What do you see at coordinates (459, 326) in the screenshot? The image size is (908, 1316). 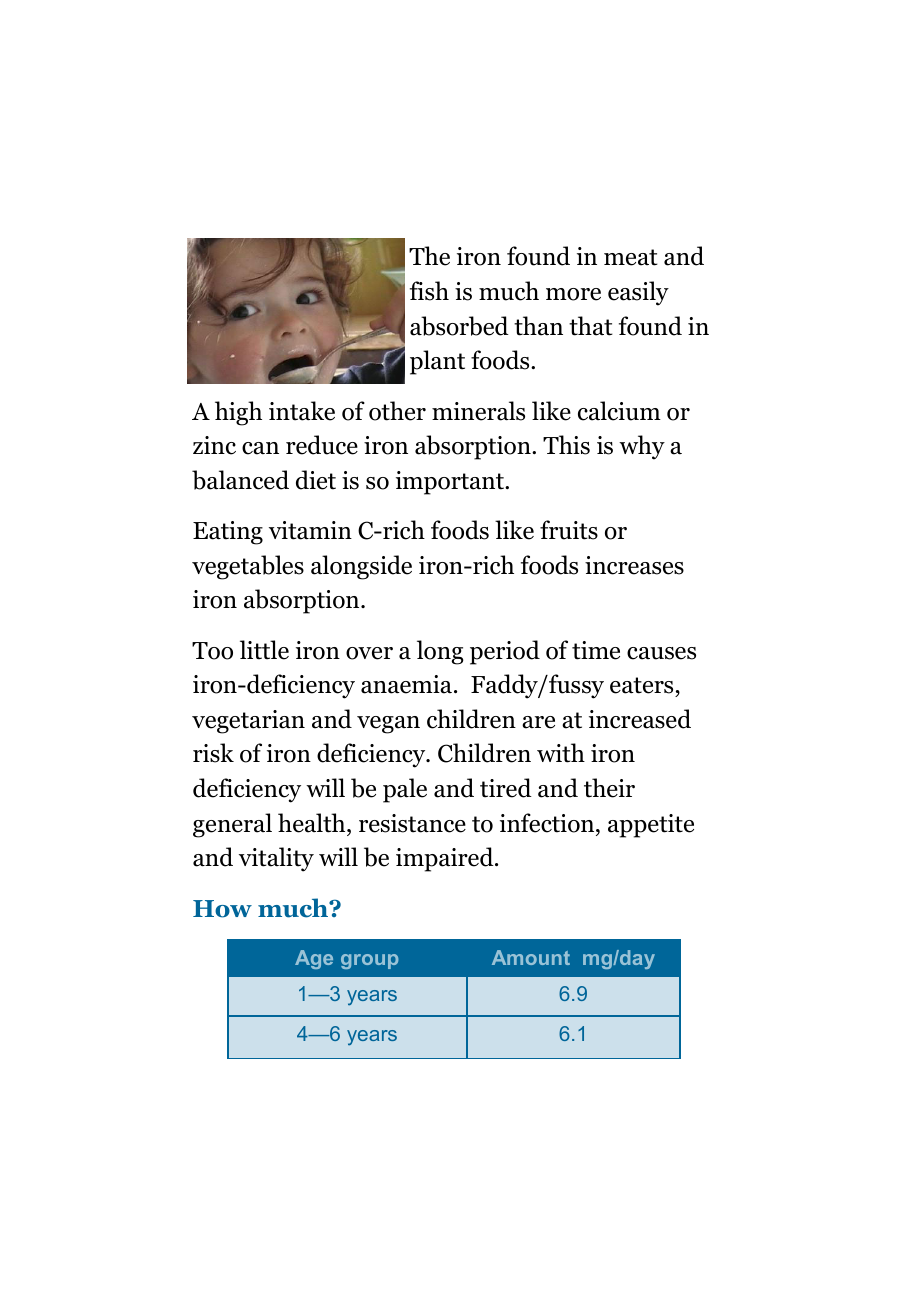 I see `absorbed` at bounding box center [459, 326].
